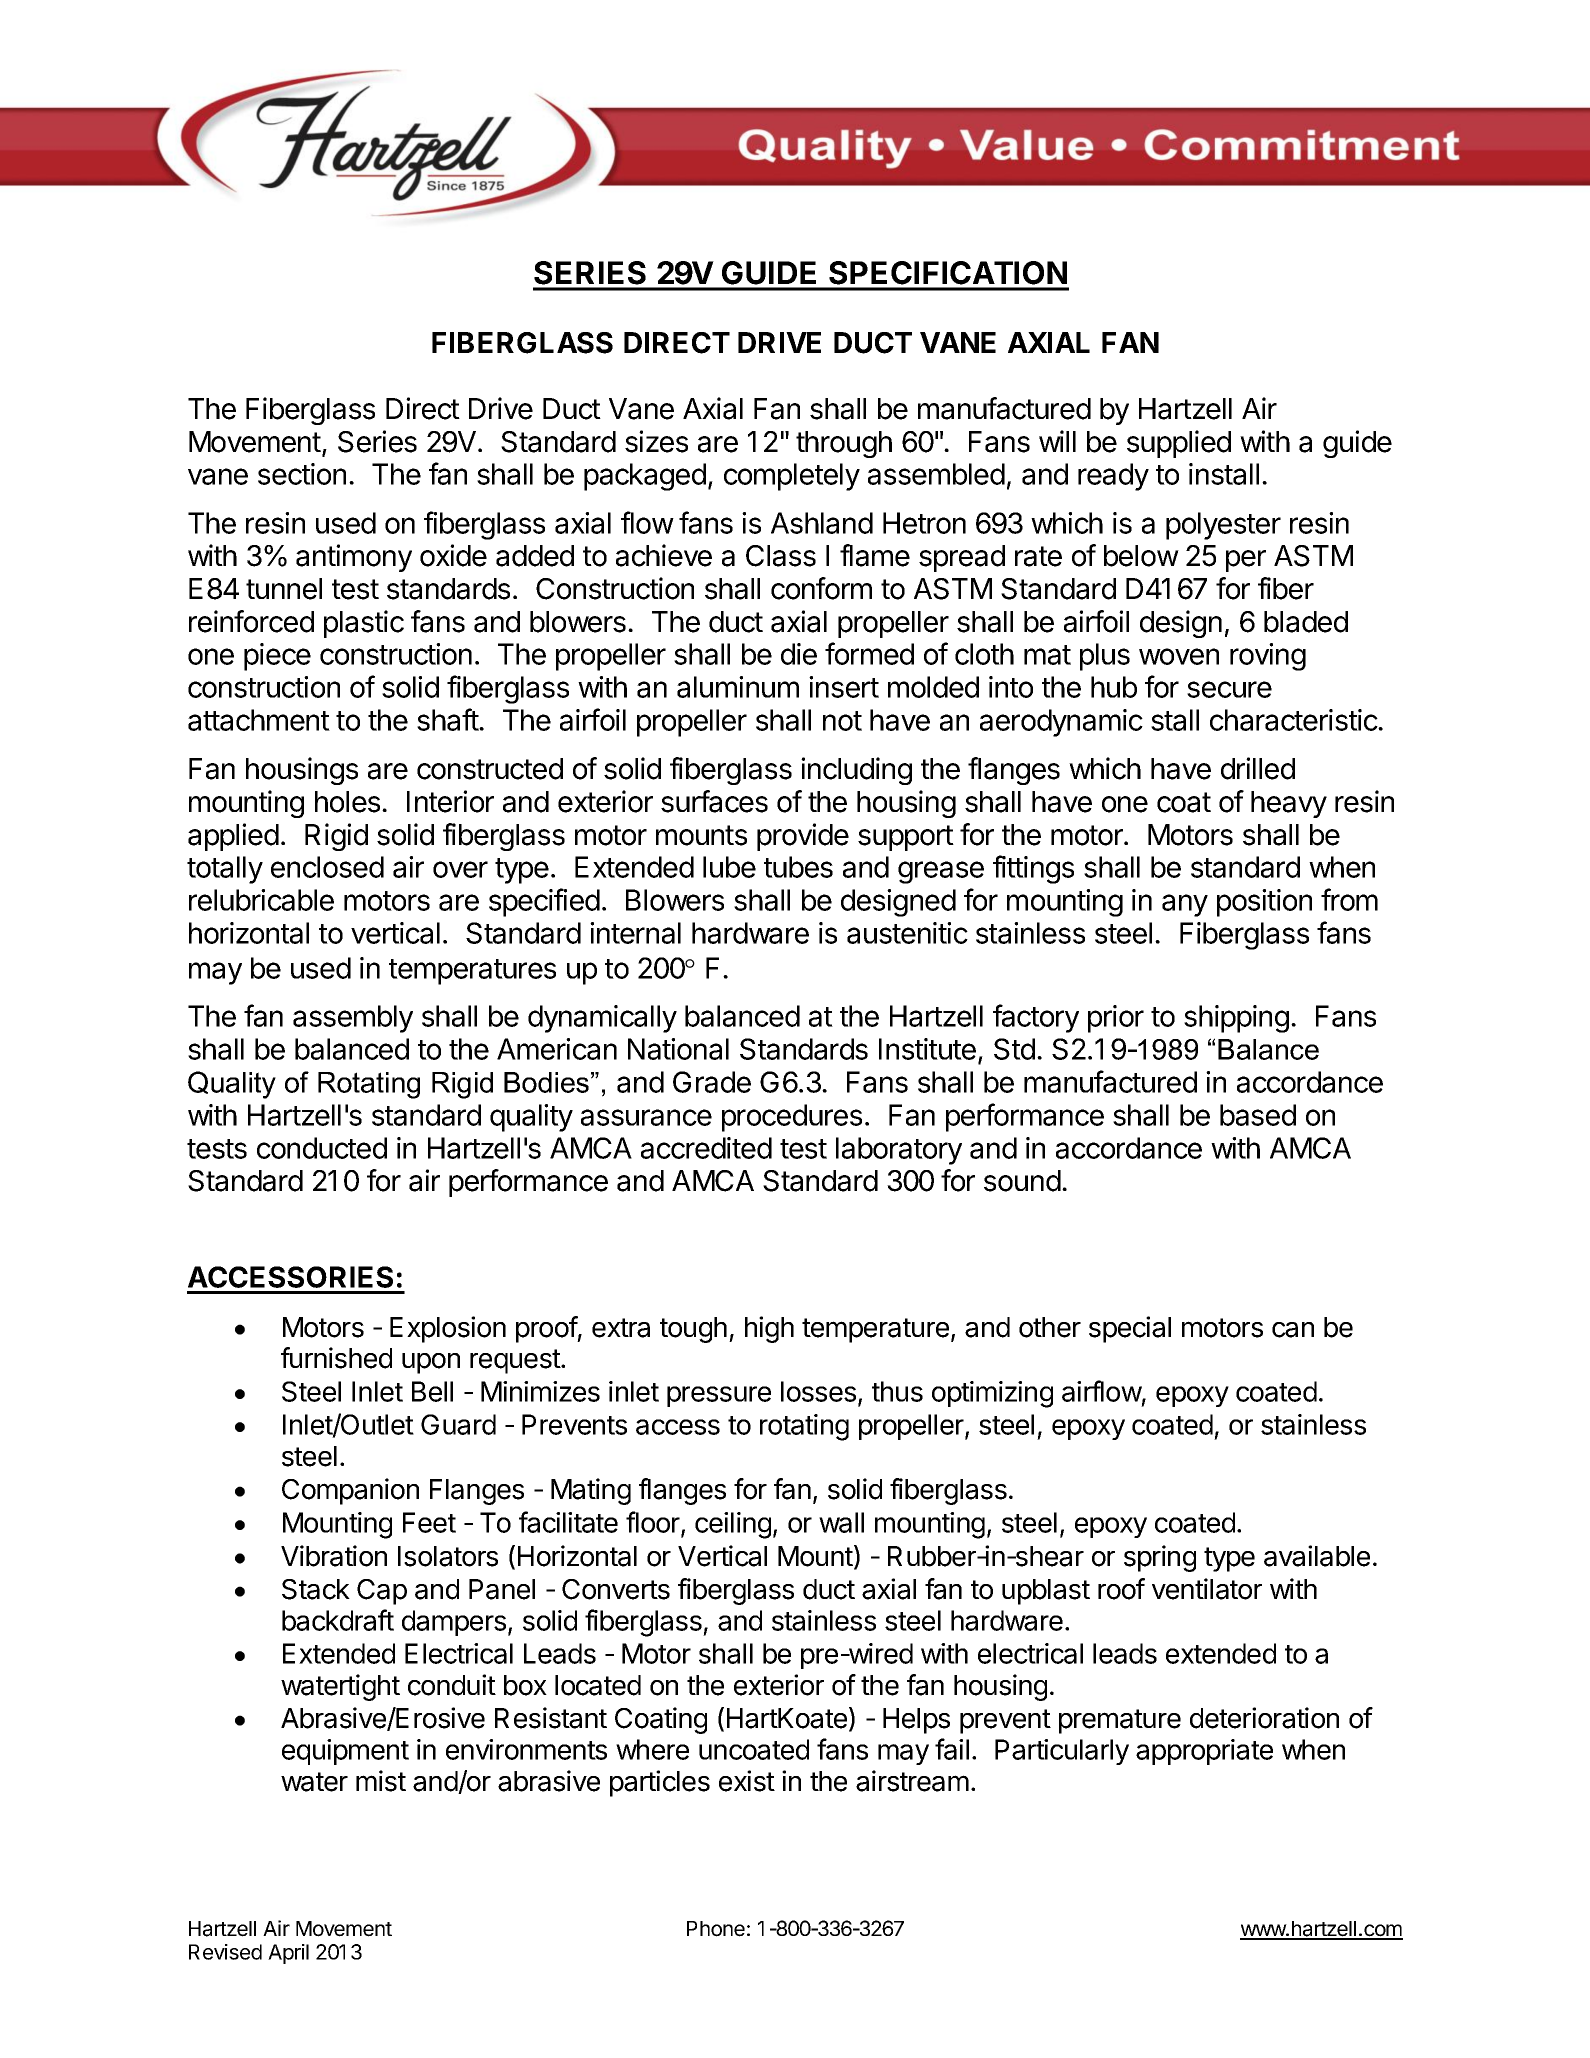 Image resolution: width=1590 pixels, height=2058 pixels. What do you see at coordinates (353, 1019) in the document?
I see `assembly` at bounding box center [353, 1019].
